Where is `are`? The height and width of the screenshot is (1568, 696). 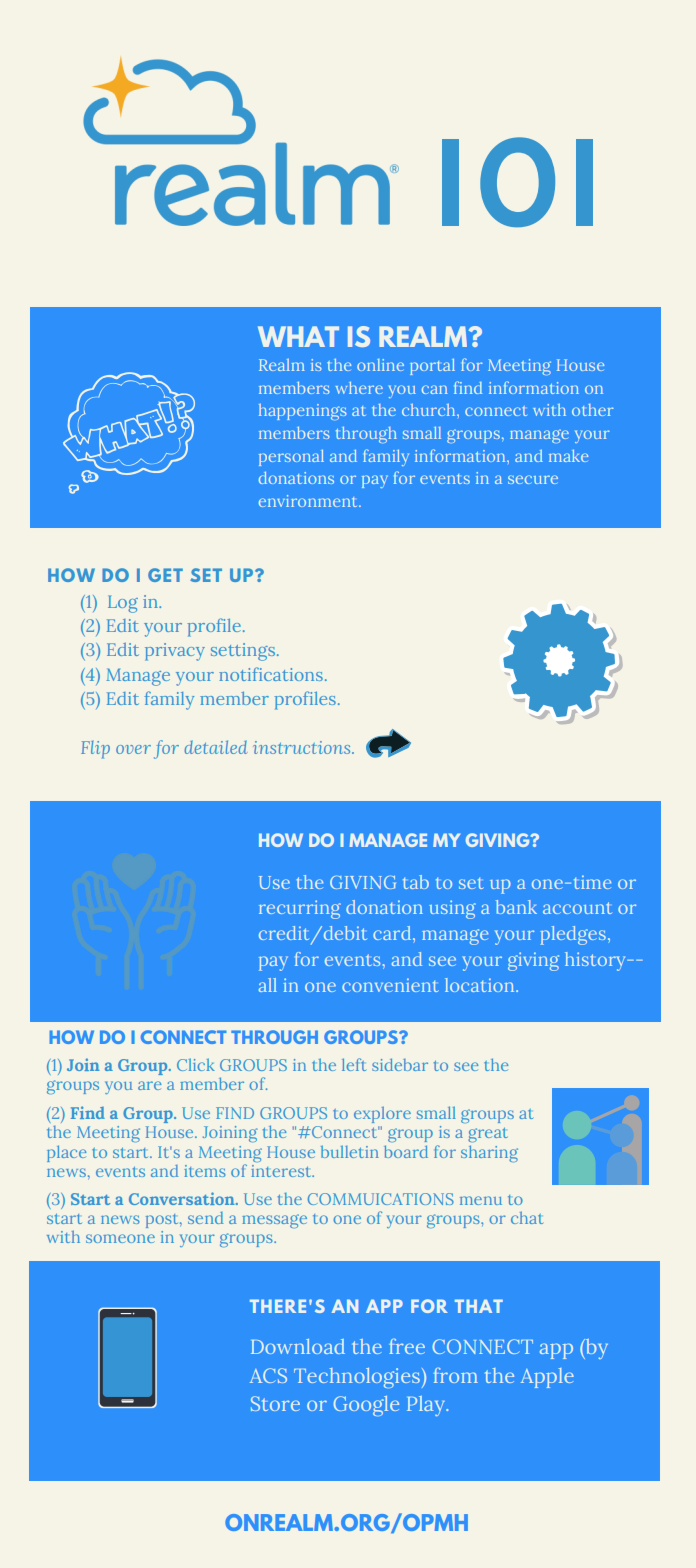
are is located at coordinates (150, 1085).
